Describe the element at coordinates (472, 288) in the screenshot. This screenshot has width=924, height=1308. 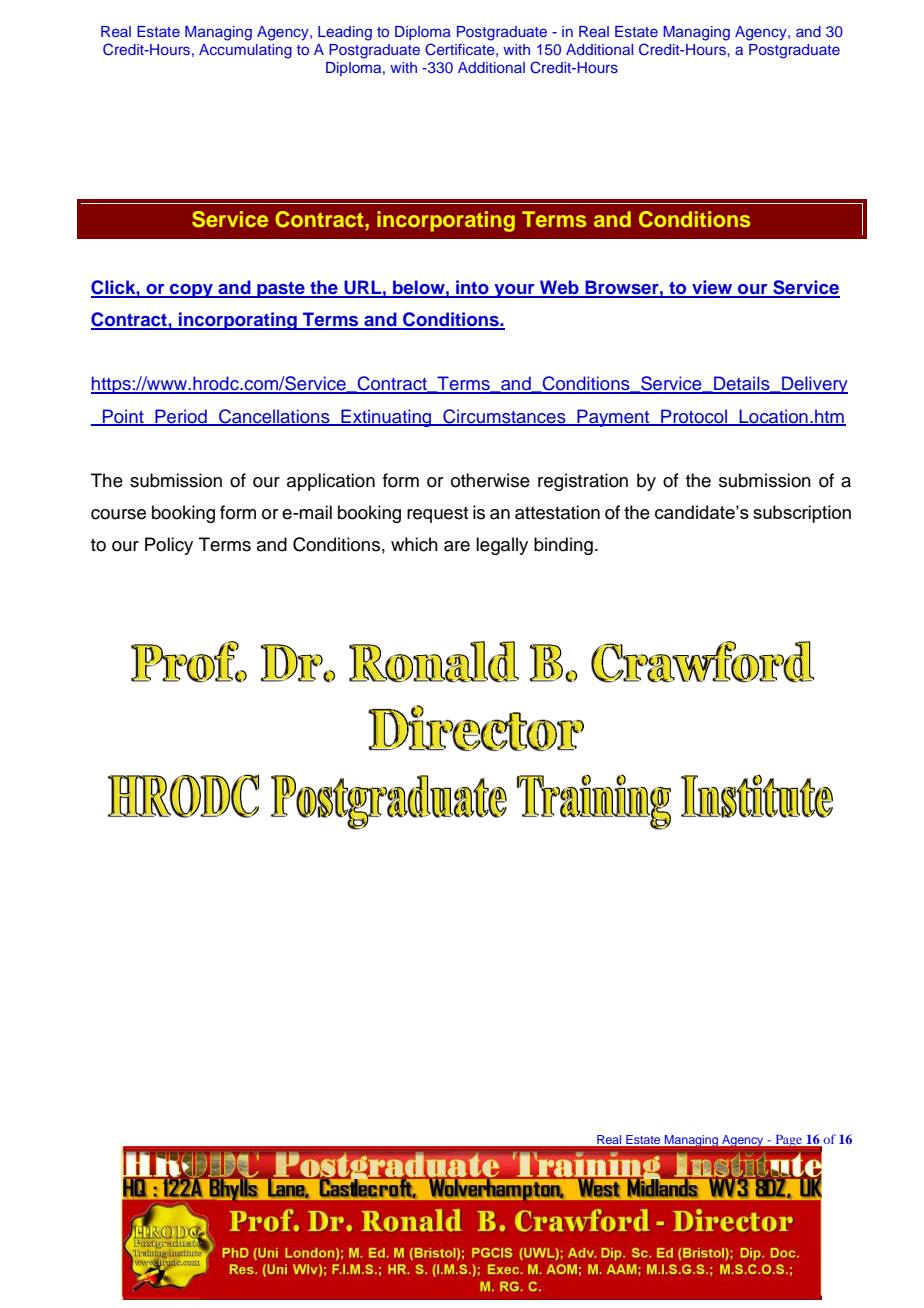
I see `into` at that location.
